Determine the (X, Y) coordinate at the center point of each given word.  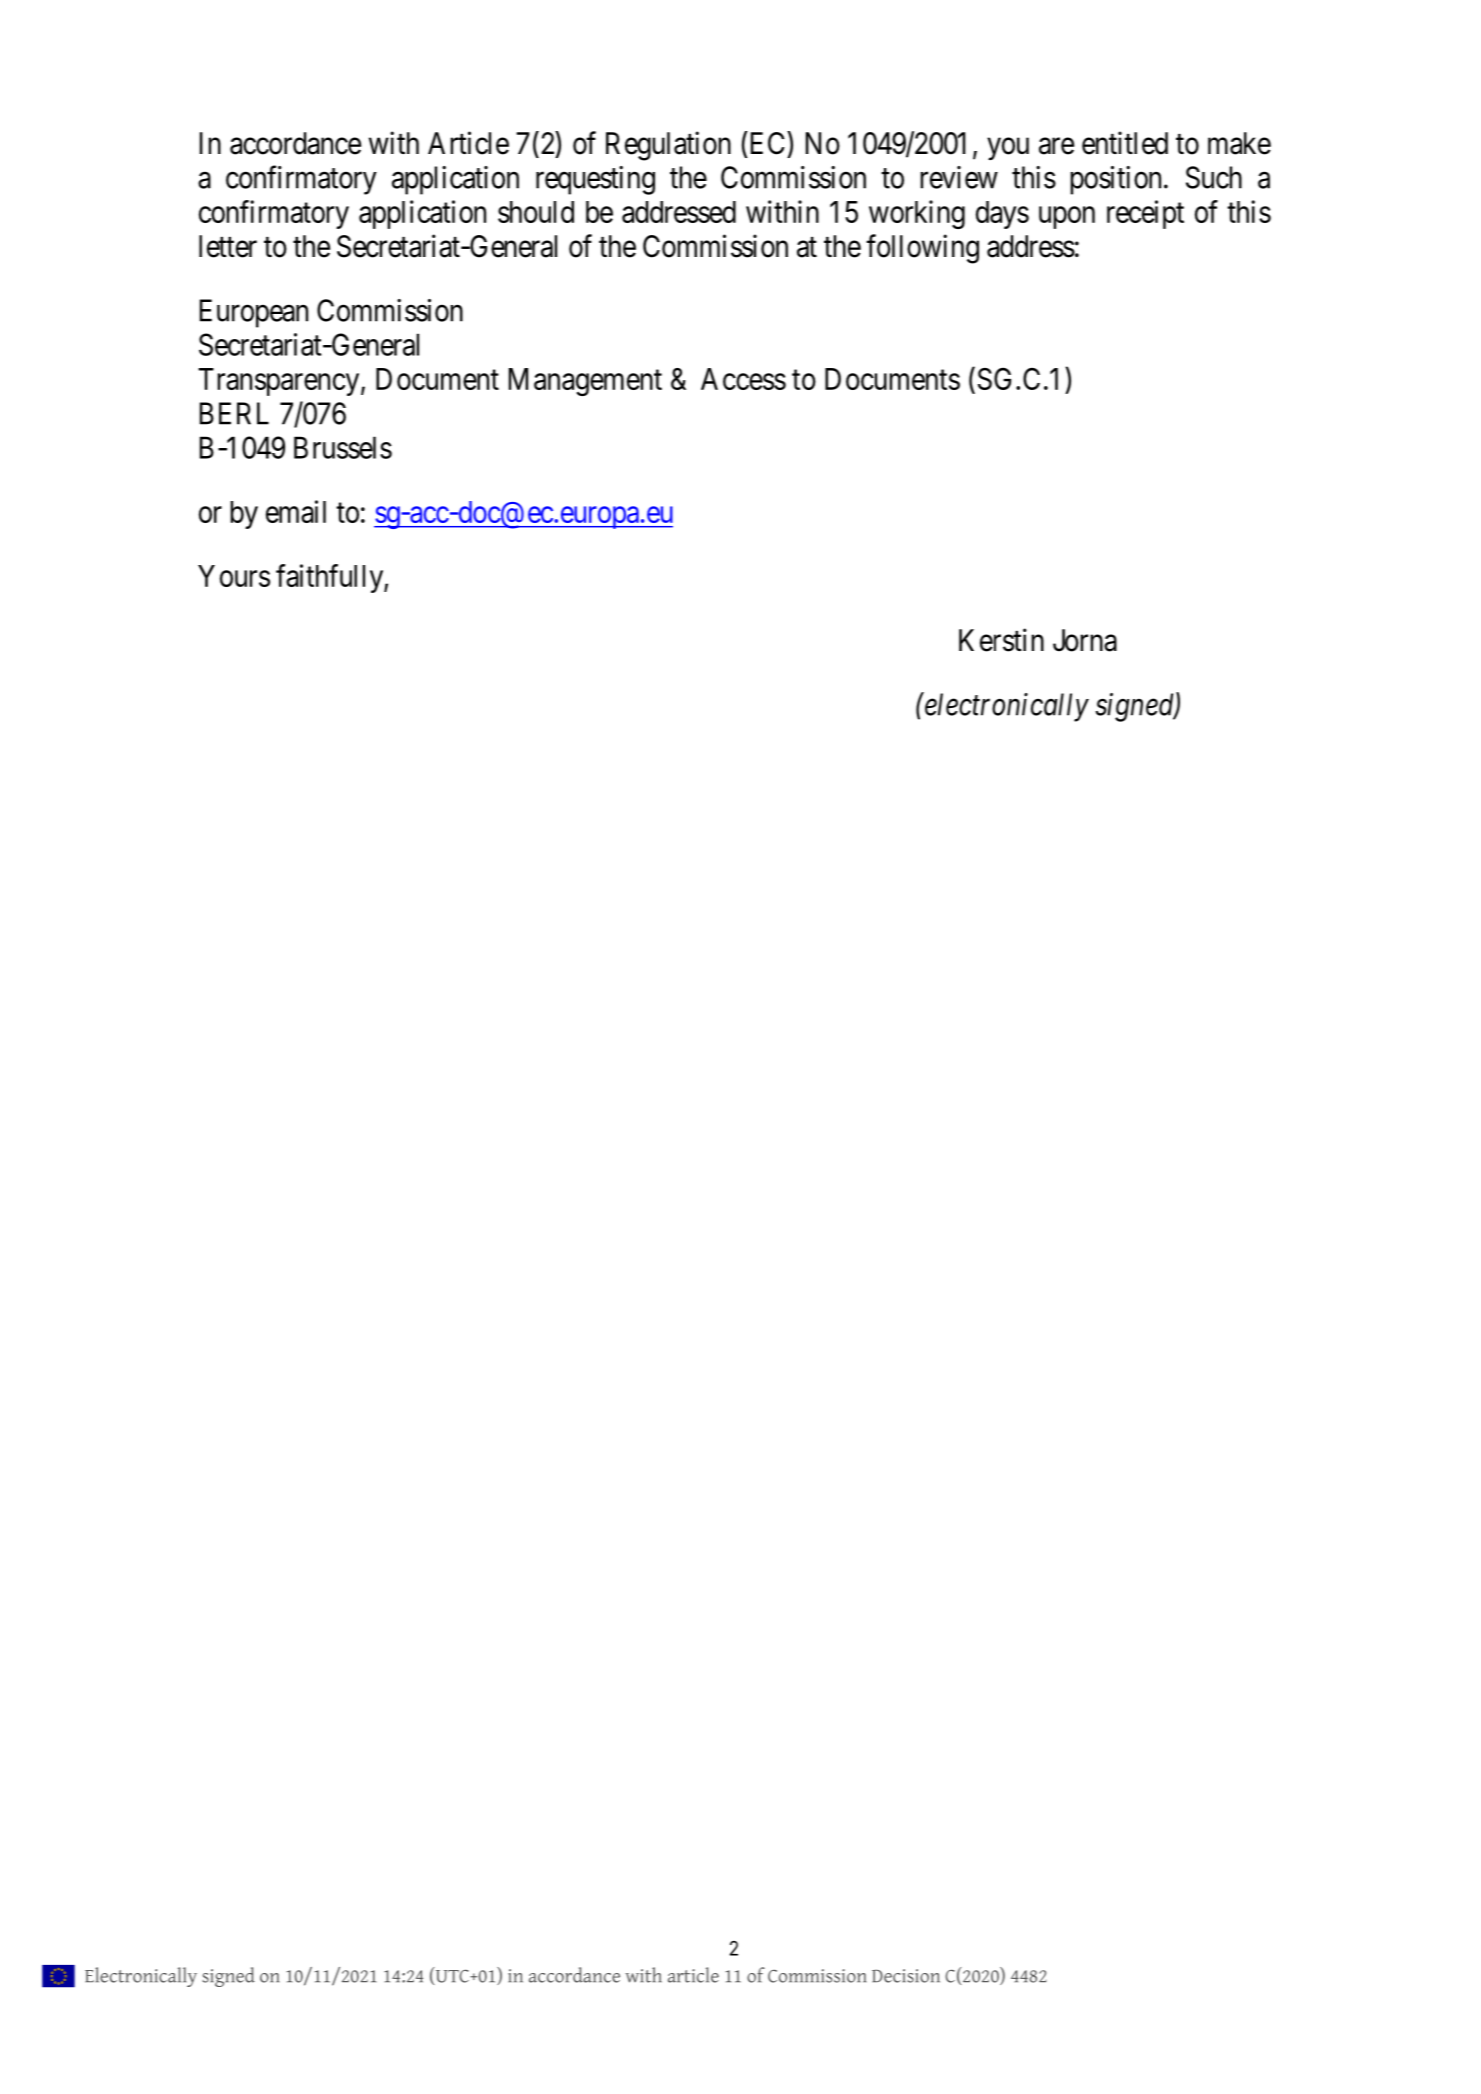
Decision (906, 1976)
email (296, 511)
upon (1067, 218)
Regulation (668, 146)
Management (585, 382)
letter (228, 246)
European (254, 313)
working (917, 214)
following (922, 249)
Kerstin (1001, 640)
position (1115, 180)
